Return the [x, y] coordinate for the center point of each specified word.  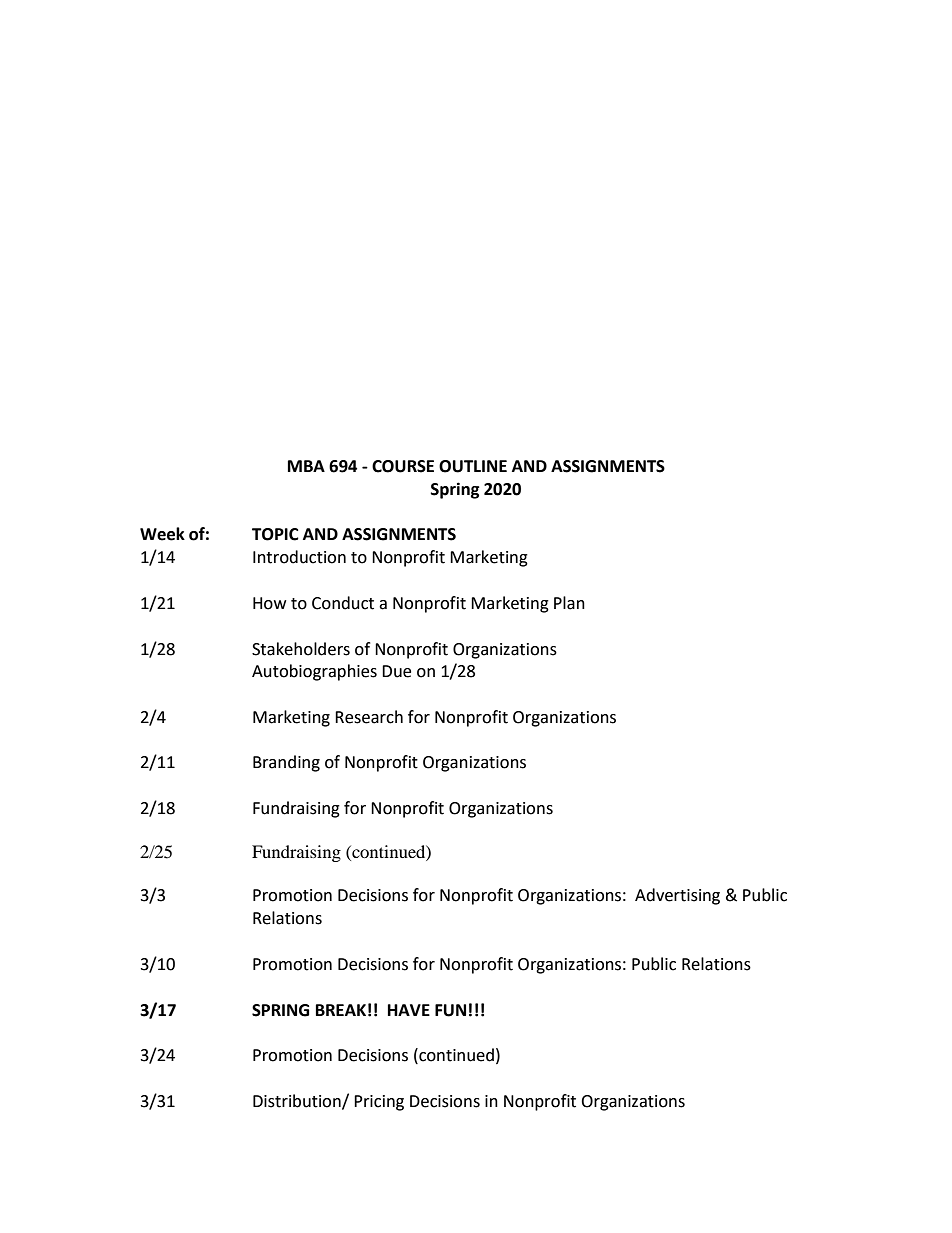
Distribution [298, 1101]
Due [396, 671]
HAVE [409, 1010]
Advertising [677, 896]
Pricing [379, 1103]
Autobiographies [314, 672]
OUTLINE [473, 466]
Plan [569, 603]
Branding [286, 763]
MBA [306, 466]
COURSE [403, 466]
